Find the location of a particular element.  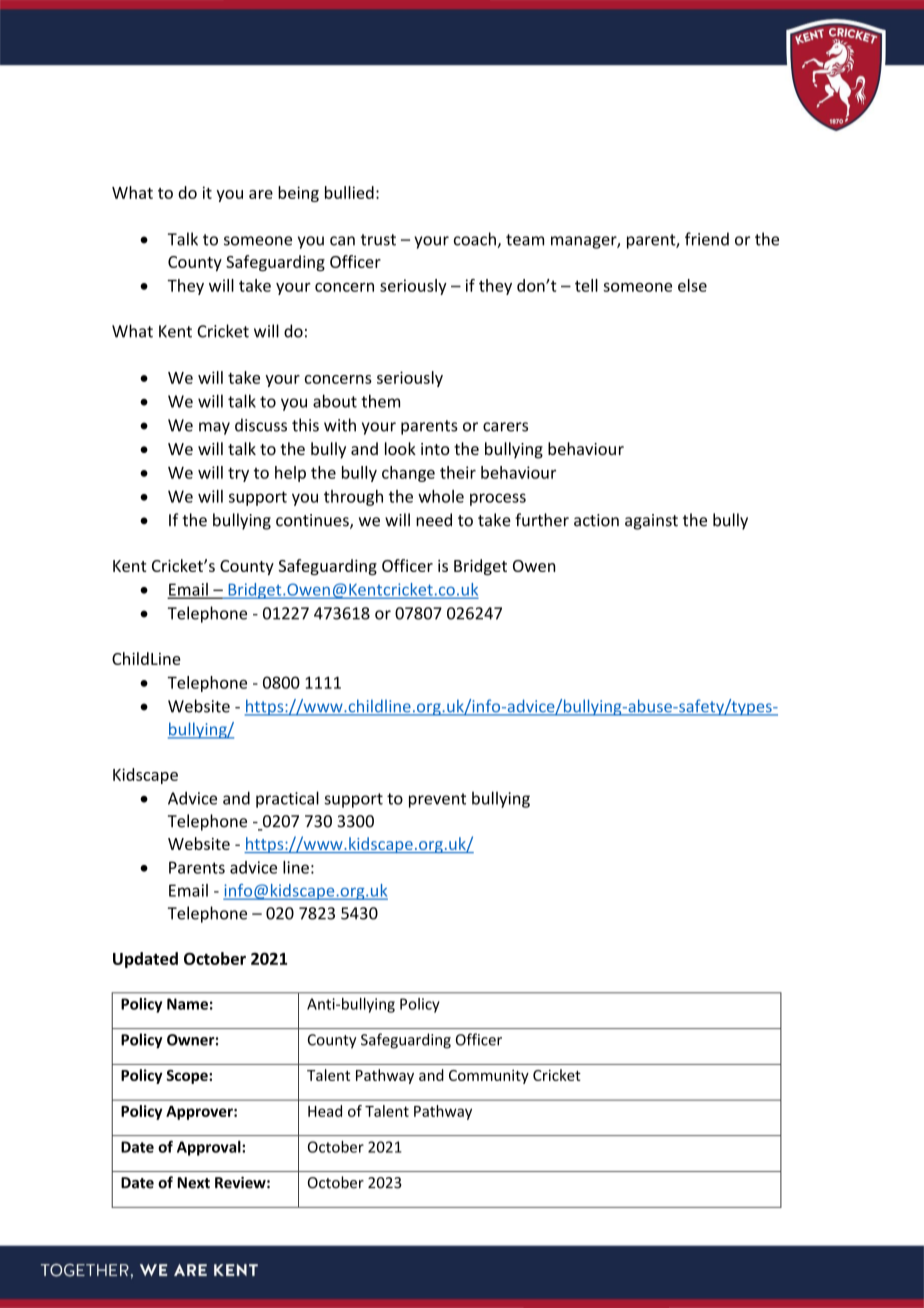

into is located at coordinates (435, 449).
